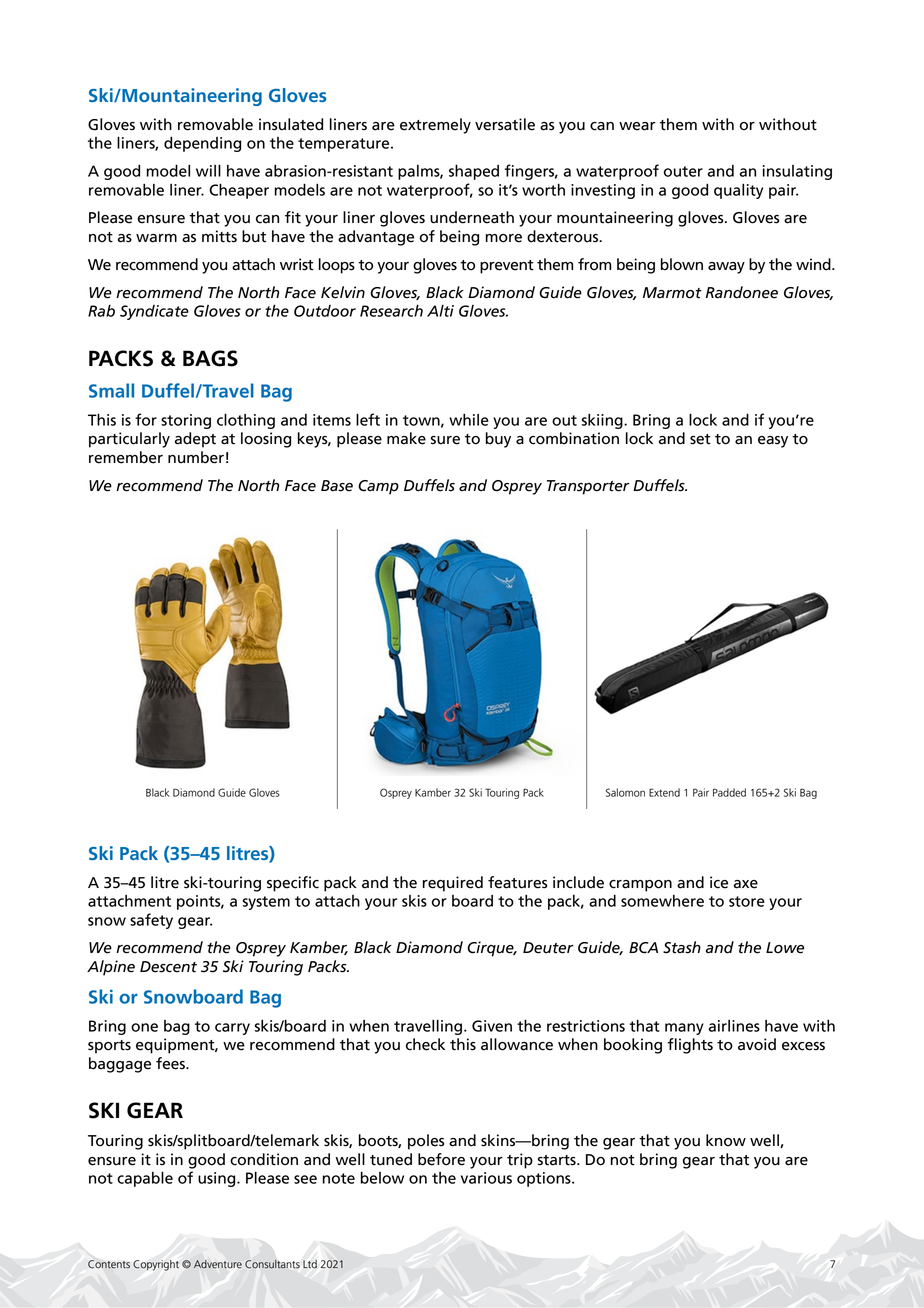 This page has width=924, height=1308. What do you see at coordinates (474, 172) in the page?
I see `shaped` at bounding box center [474, 172].
